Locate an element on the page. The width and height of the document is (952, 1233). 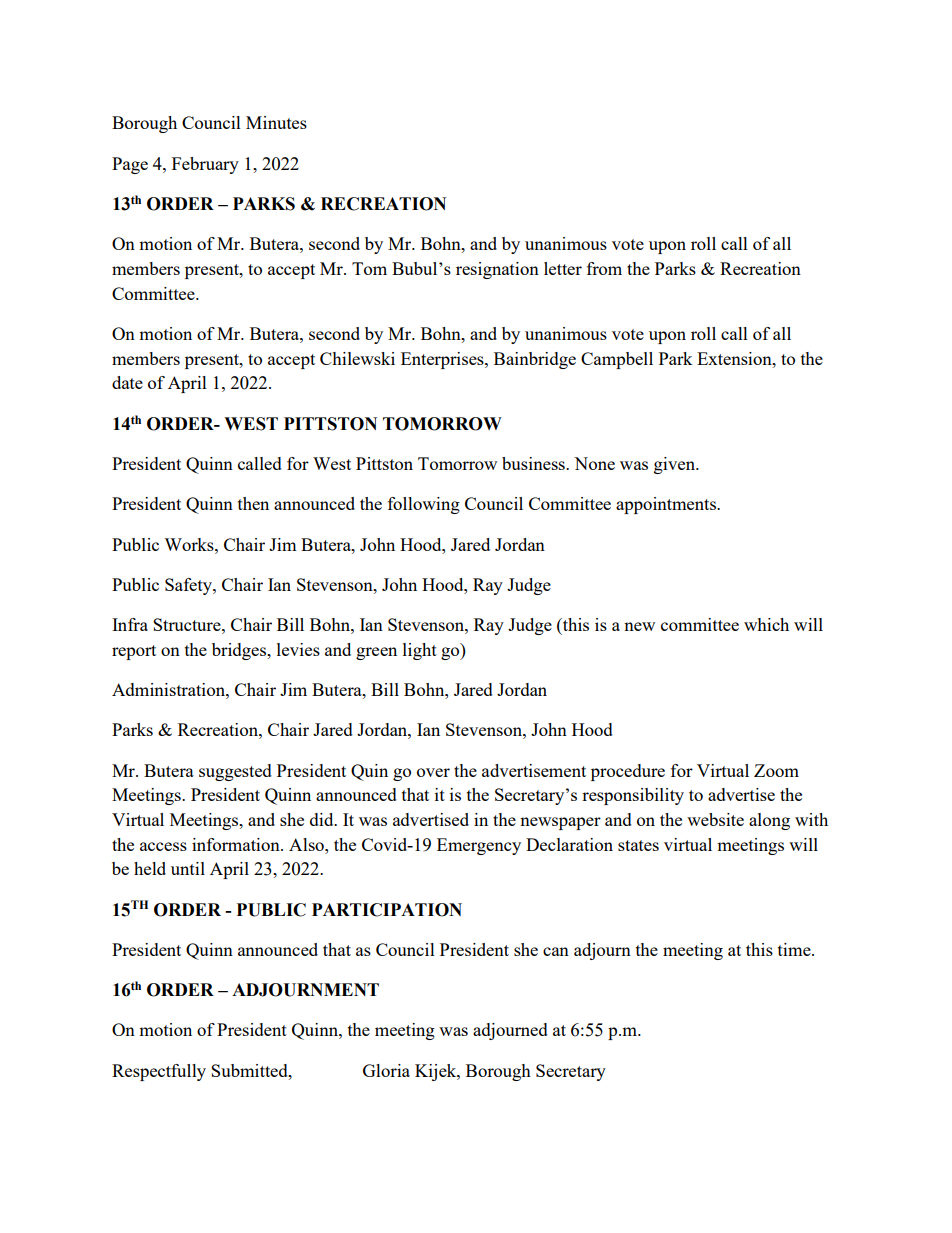
date is located at coordinates (127, 382).
